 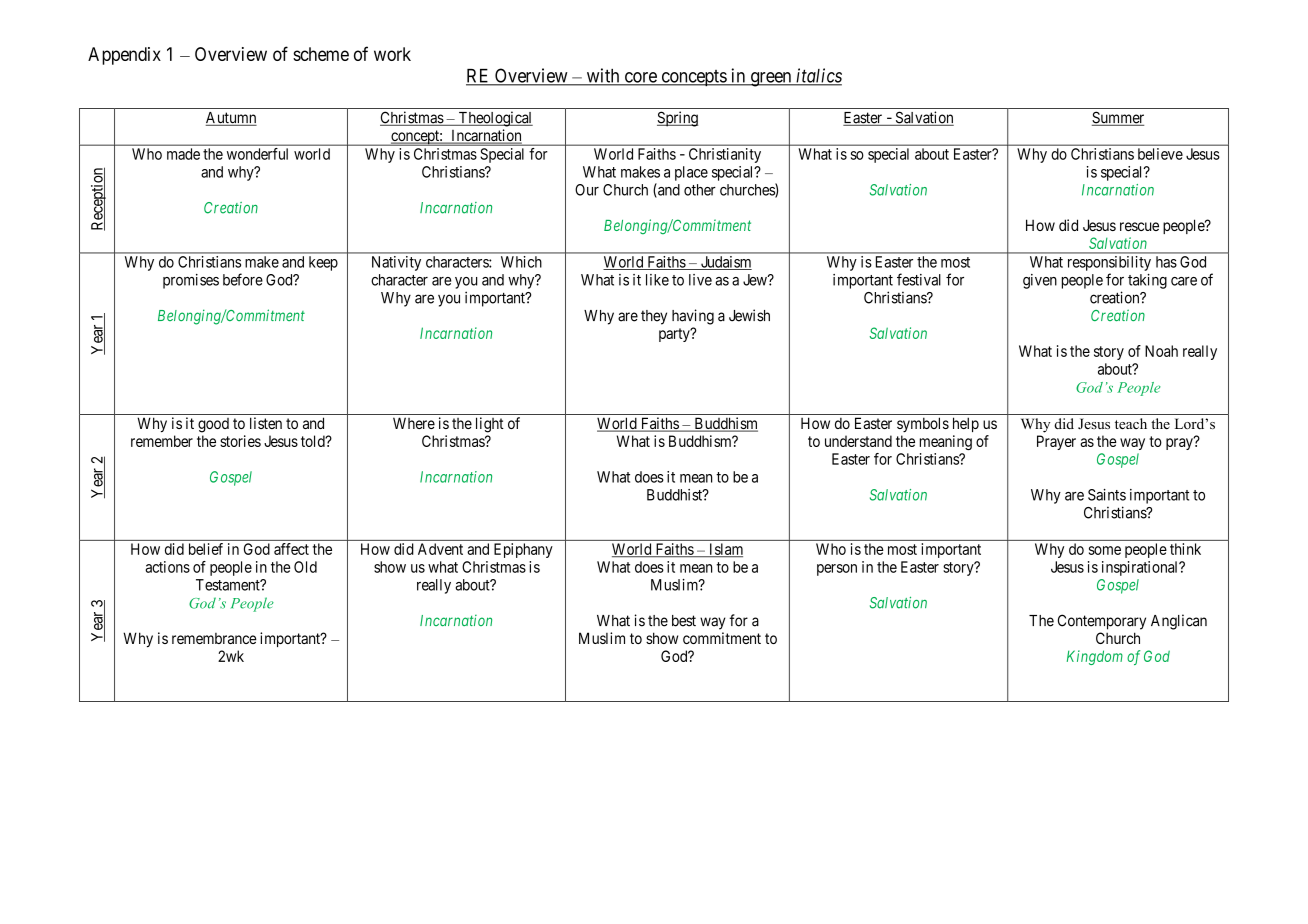 I want to click on scheme, so click(x=321, y=54).
